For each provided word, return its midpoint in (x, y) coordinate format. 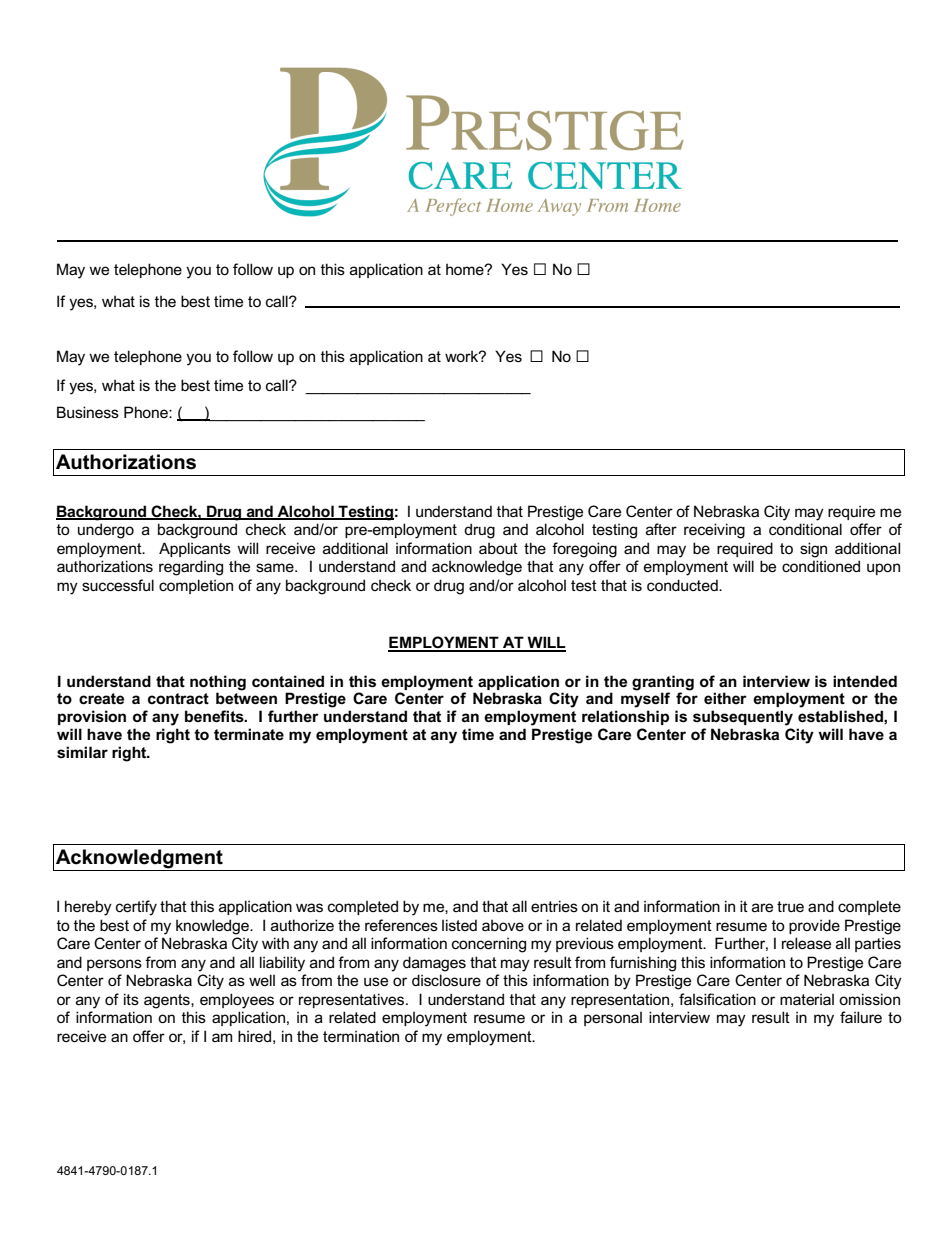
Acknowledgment (139, 860)
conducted (683, 585)
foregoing (584, 550)
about (498, 548)
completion (196, 586)
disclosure (446, 980)
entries (554, 906)
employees (237, 1001)
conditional (805, 529)
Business (88, 412)
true (790, 906)
